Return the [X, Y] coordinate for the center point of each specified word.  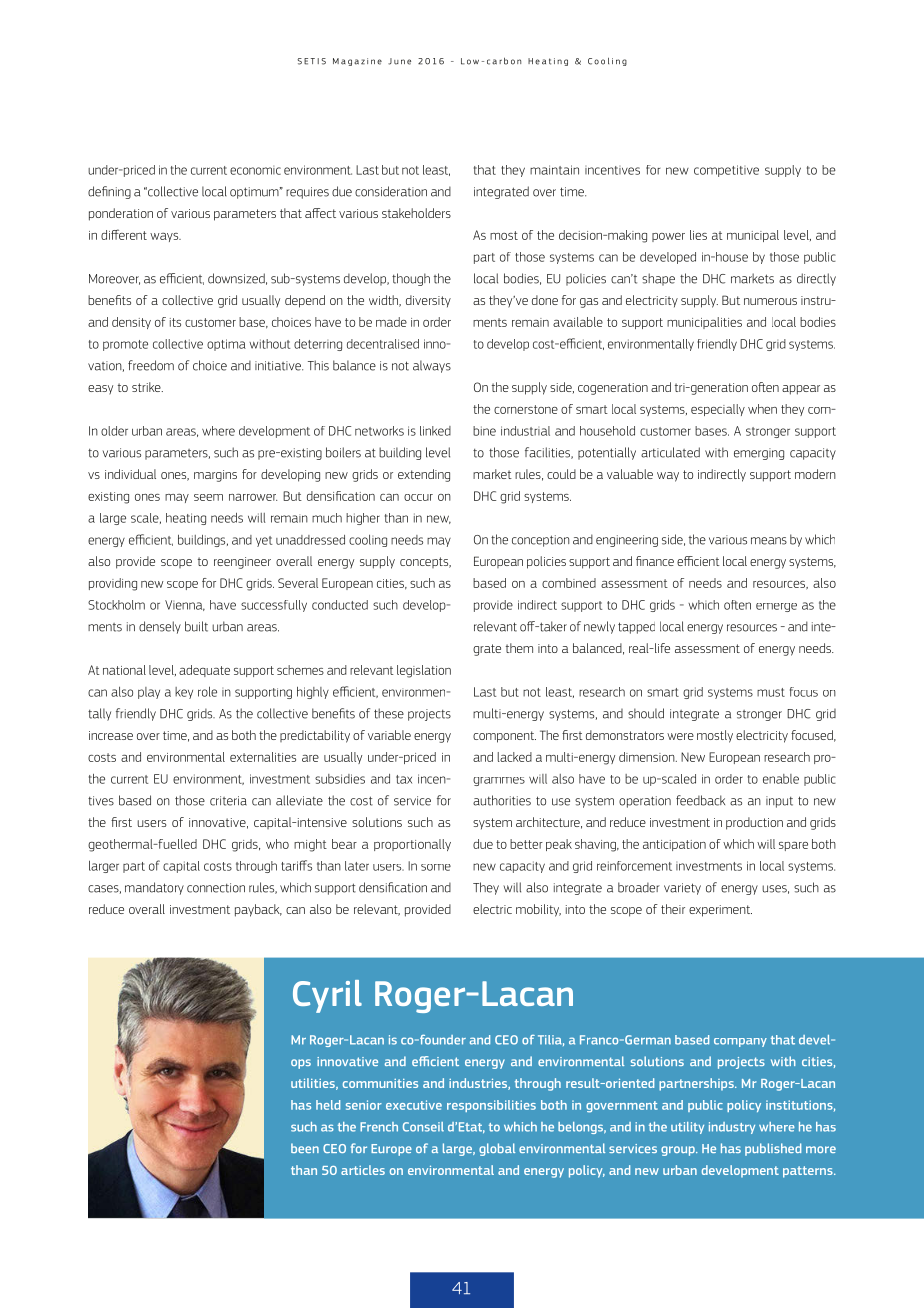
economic [255, 170]
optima [226, 345]
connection [216, 888]
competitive [726, 171]
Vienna [185, 605]
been [305, 1148]
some [436, 867]
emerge [776, 607]
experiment [720, 911]
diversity [428, 301]
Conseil [423, 1127]
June [399, 61]
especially [718, 410]
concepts [425, 562]
